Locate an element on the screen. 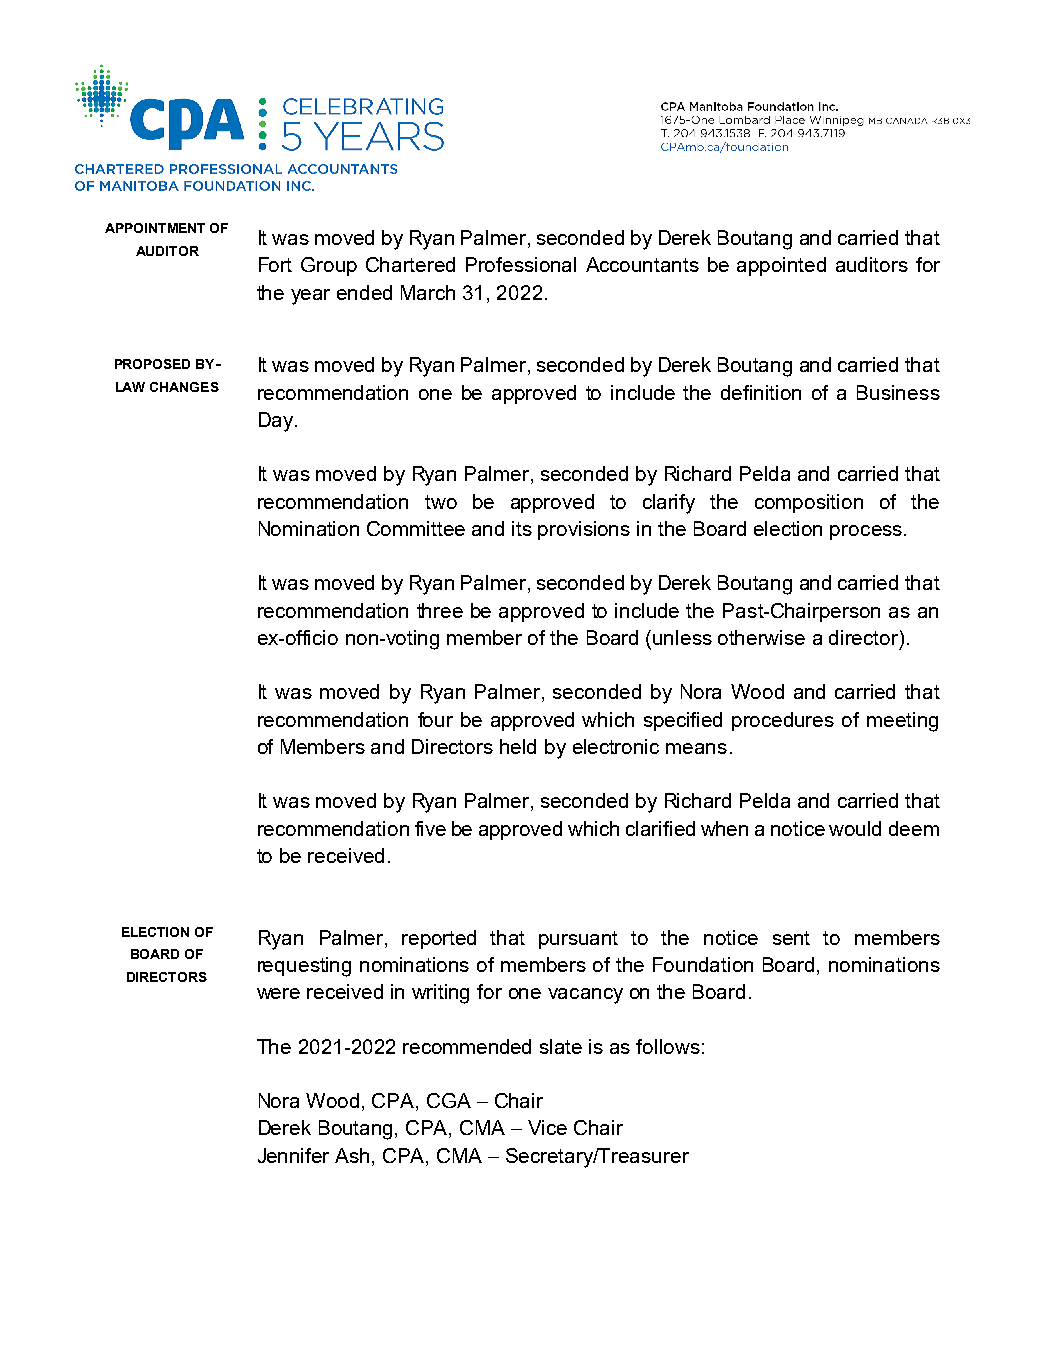 The width and height of the screenshot is (1051, 1360). appointed is located at coordinates (781, 266).
